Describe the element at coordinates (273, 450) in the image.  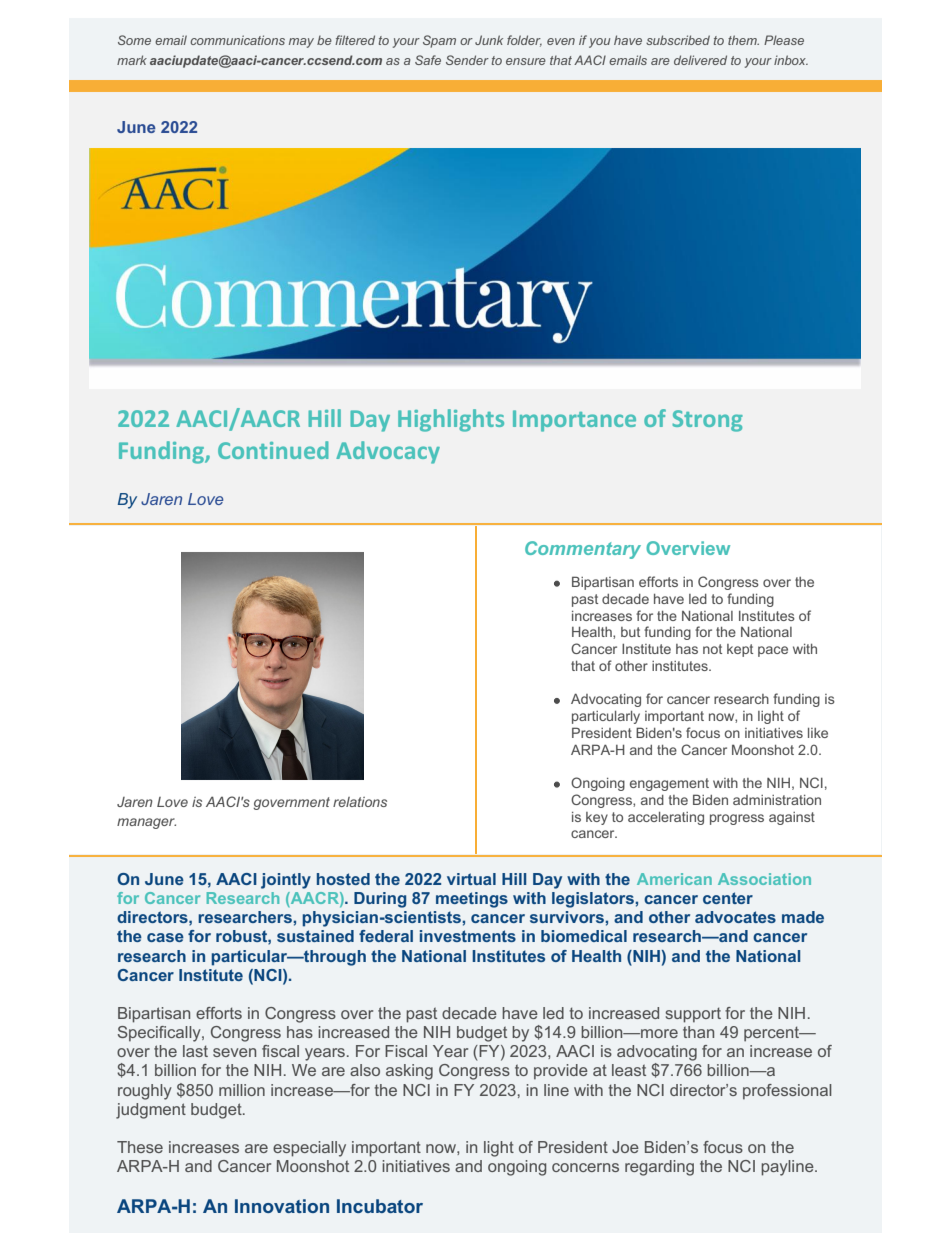
I see `Continued` at that location.
